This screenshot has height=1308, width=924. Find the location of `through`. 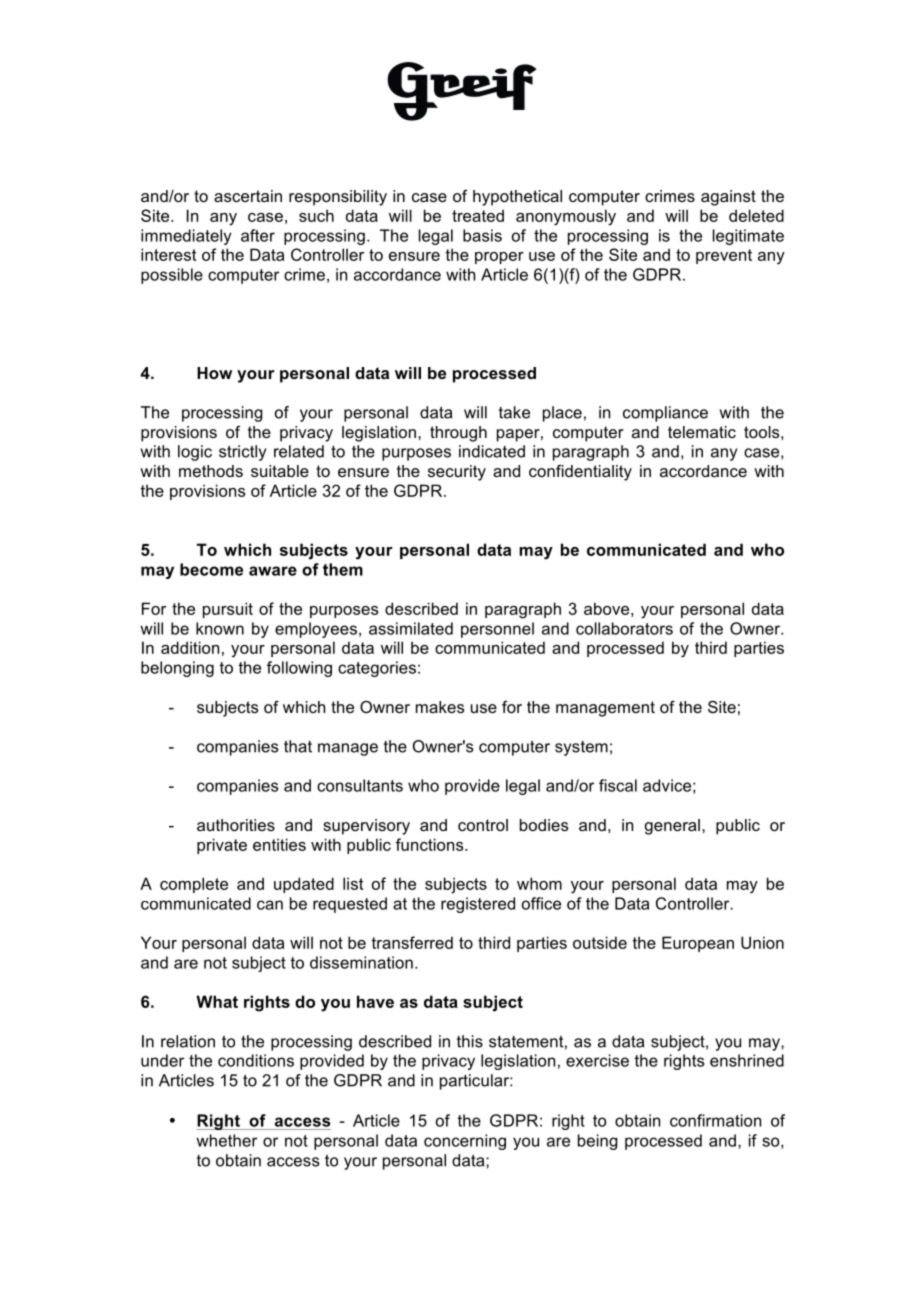

through is located at coordinates (458, 434).
